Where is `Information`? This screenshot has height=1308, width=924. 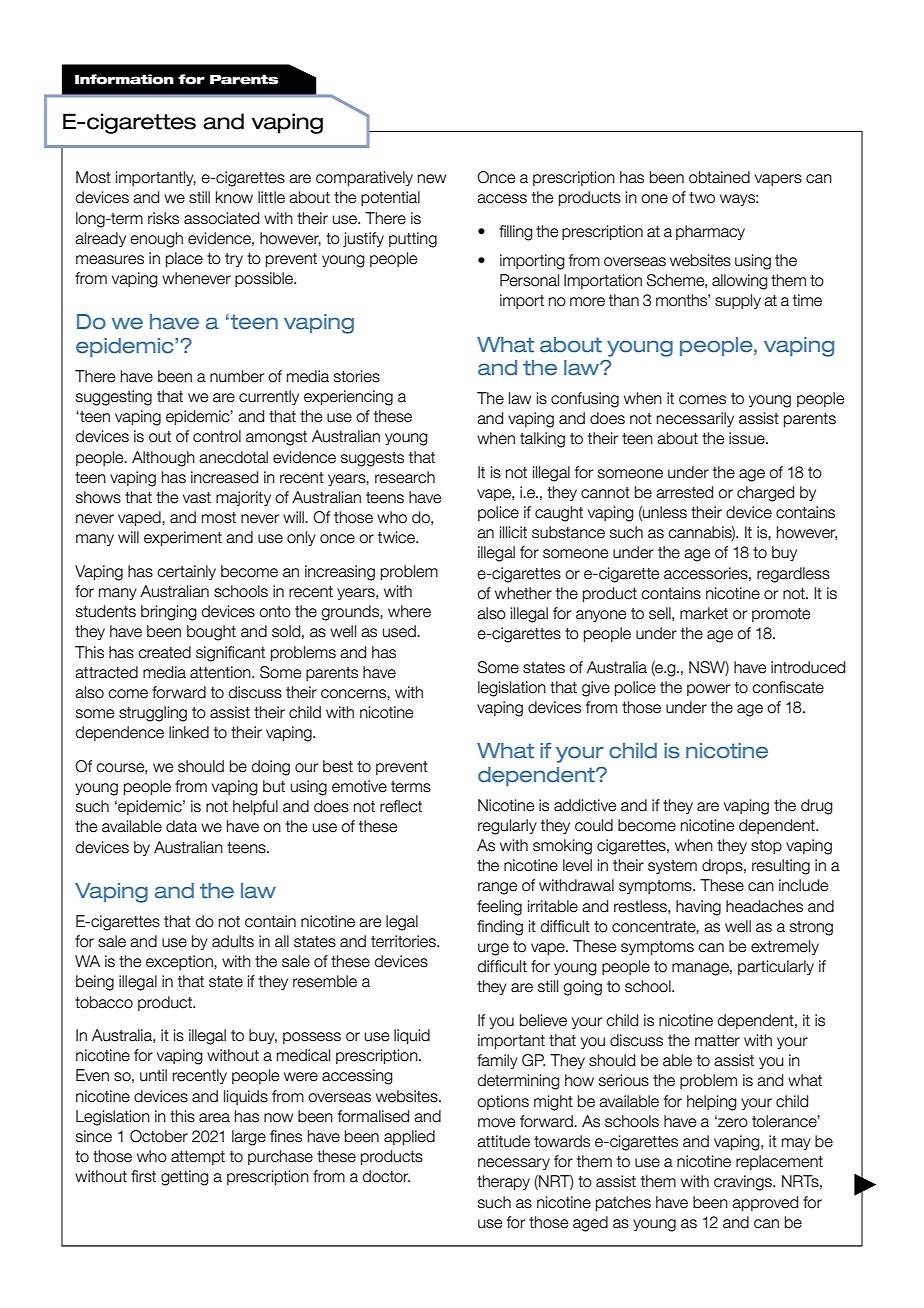
Information is located at coordinates (124, 79).
